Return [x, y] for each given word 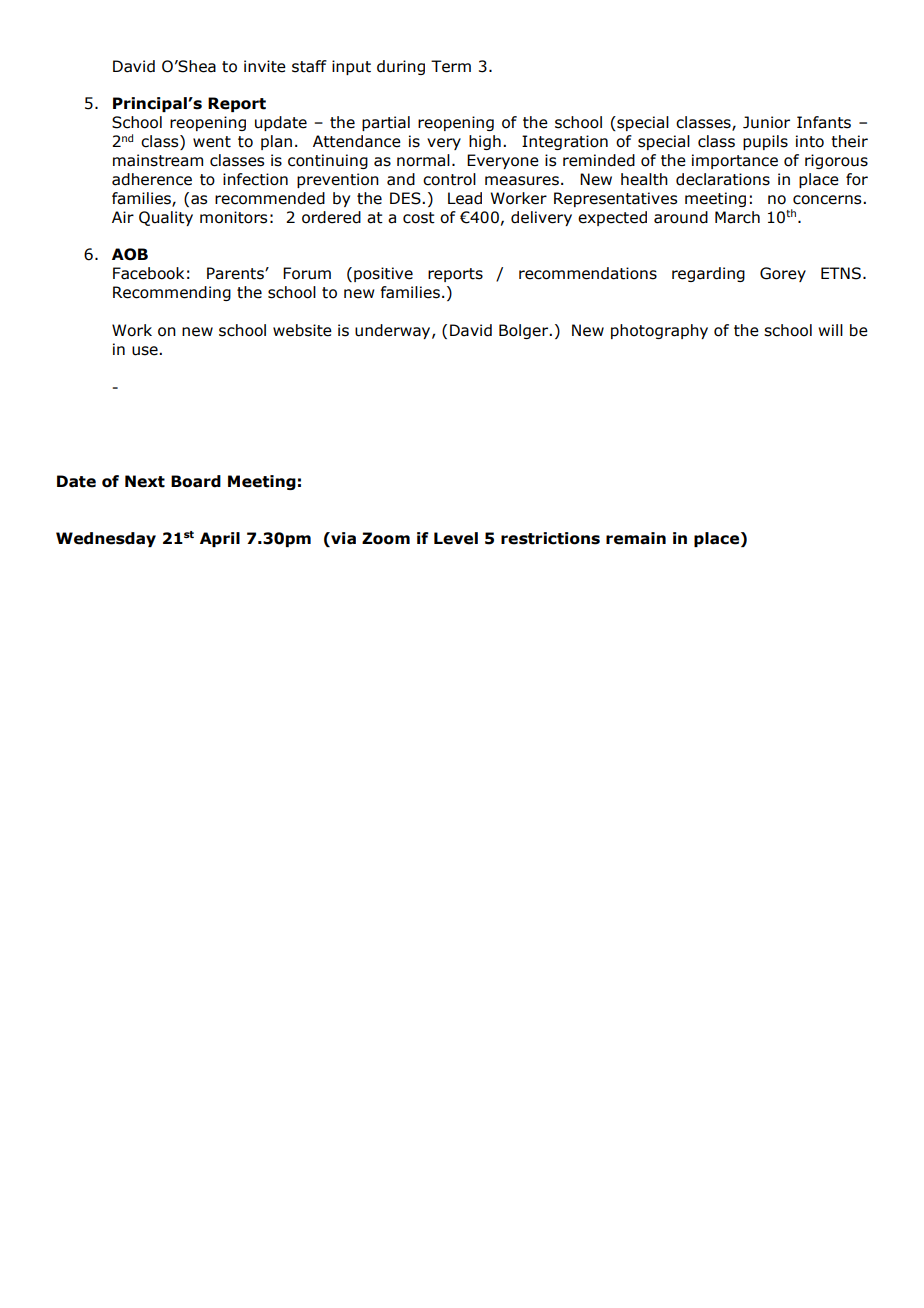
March [737, 217]
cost [419, 218]
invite [265, 66]
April [220, 539]
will [830, 330]
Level [456, 538]
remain [636, 538]
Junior [766, 122]
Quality [166, 218]
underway [394, 331]
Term [451, 66]
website [302, 330]
